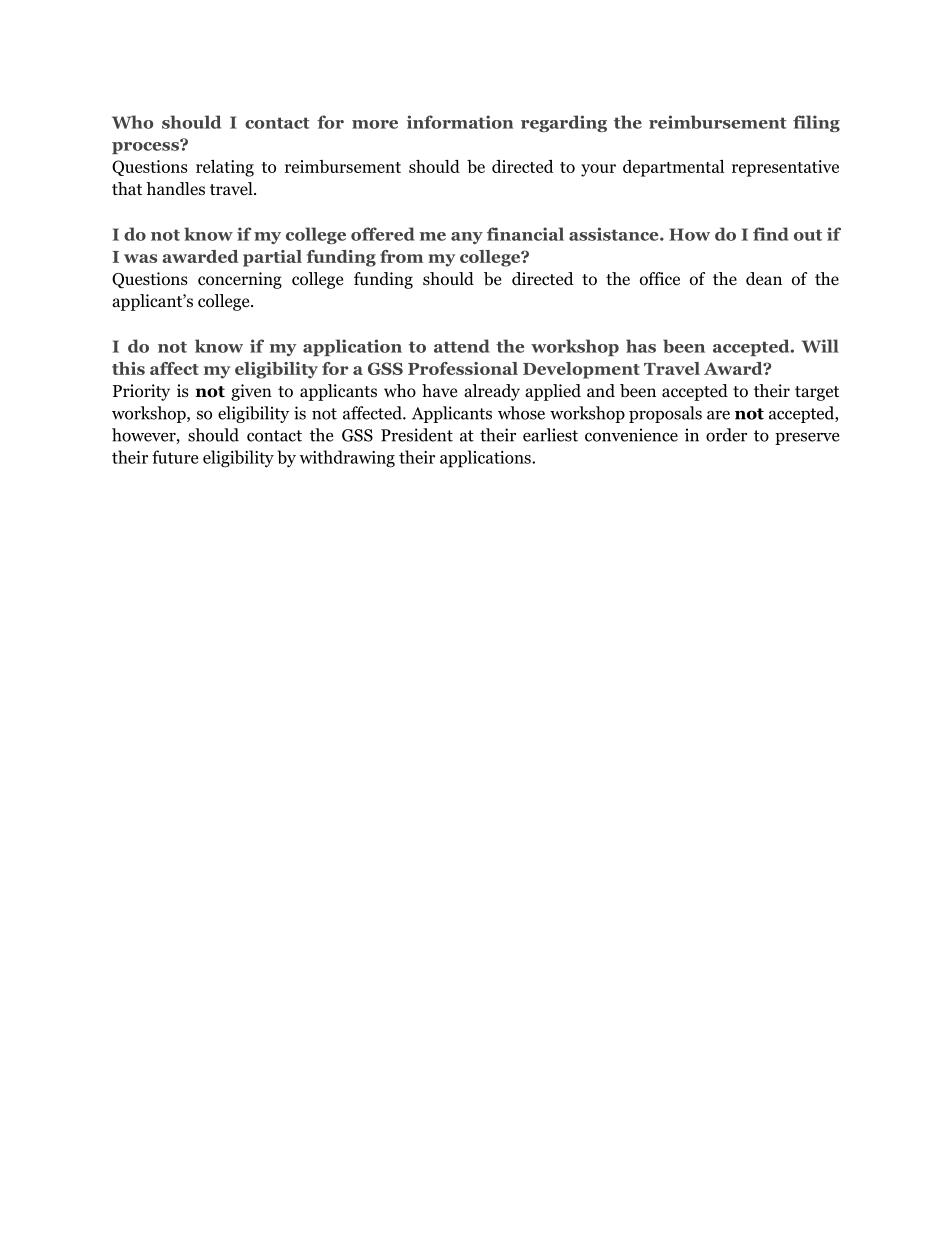  What do you see at coordinates (816, 123) in the page?
I see `filing` at bounding box center [816, 123].
